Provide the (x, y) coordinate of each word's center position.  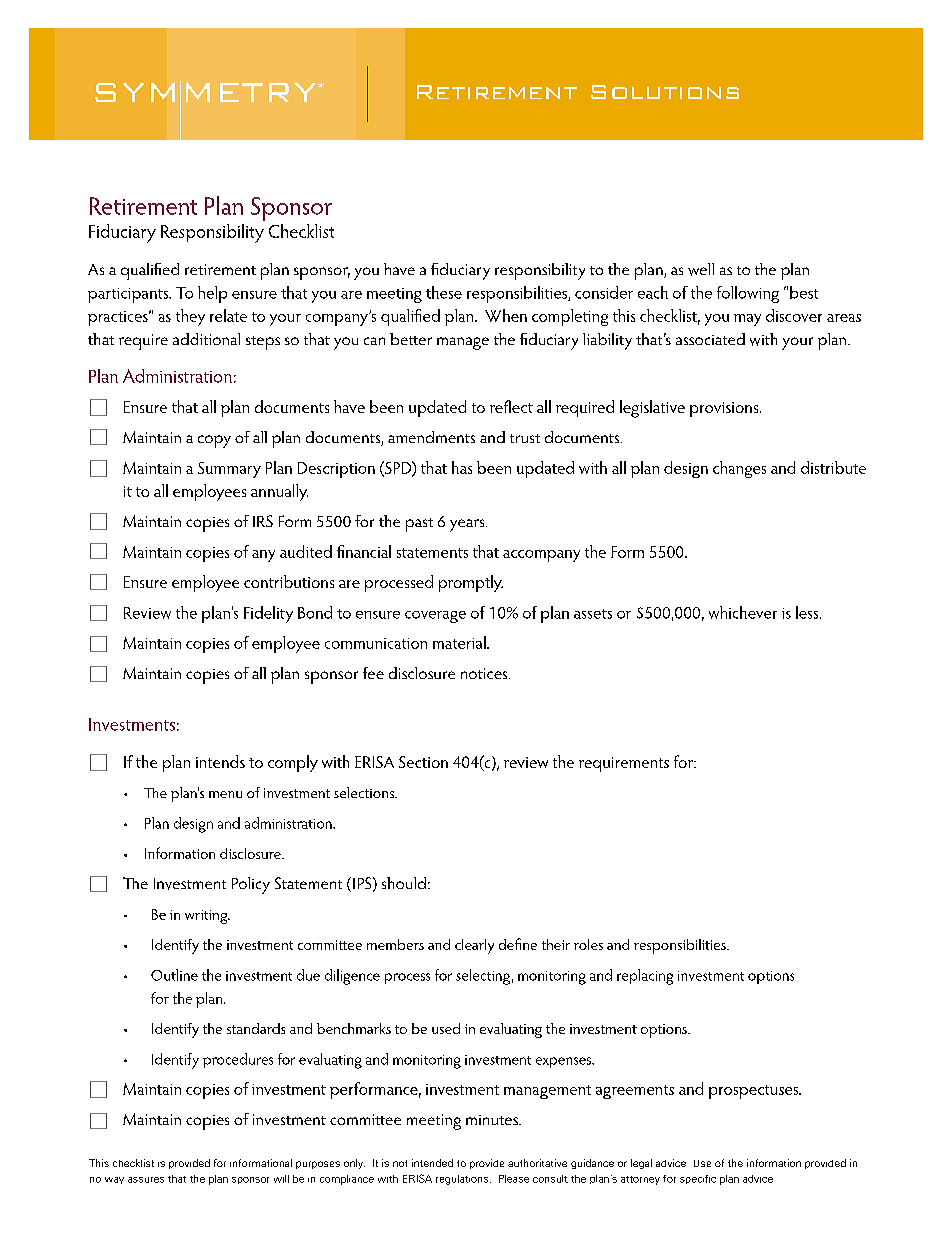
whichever (743, 612)
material (460, 642)
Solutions (665, 92)
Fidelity (268, 614)
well (701, 269)
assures (146, 1180)
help (212, 294)
